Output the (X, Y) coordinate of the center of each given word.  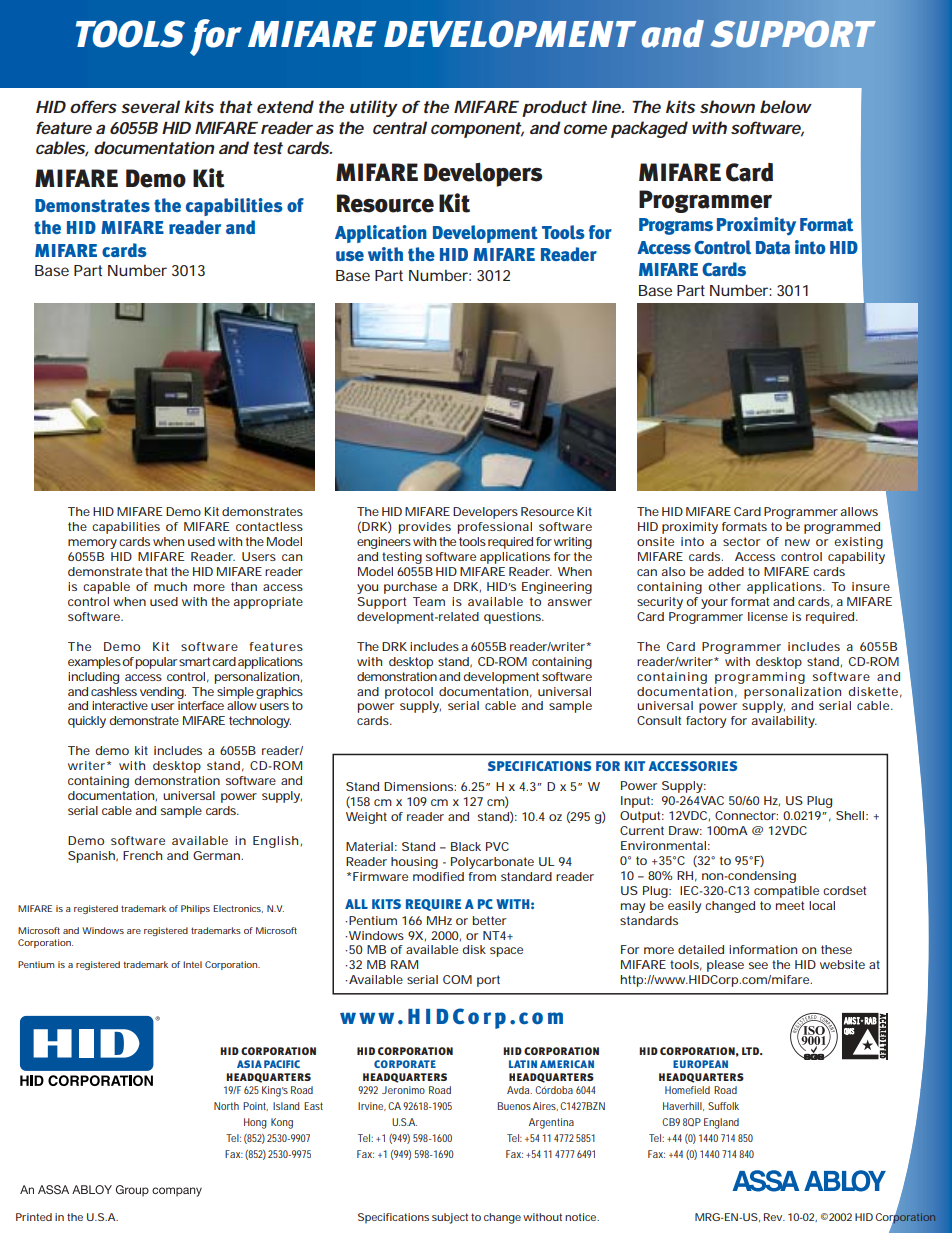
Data (773, 247)
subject (450, 1218)
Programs (676, 226)
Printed (34, 1217)
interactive (120, 705)
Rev (774, 1217)
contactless (269, 526)
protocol (409, 693)
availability (784, 722)
